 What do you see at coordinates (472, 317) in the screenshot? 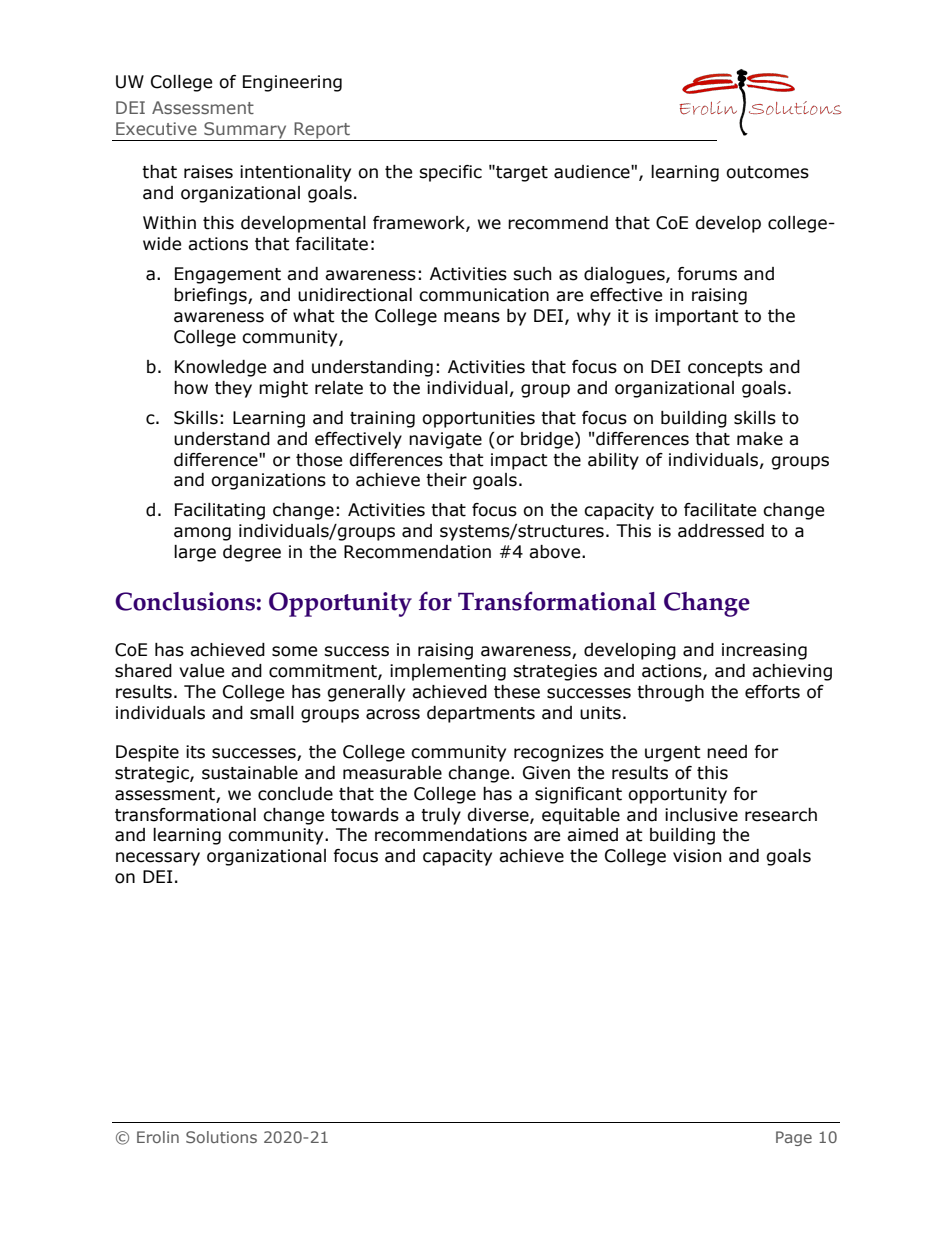
I see `means` at bounding box center [472, 317].
